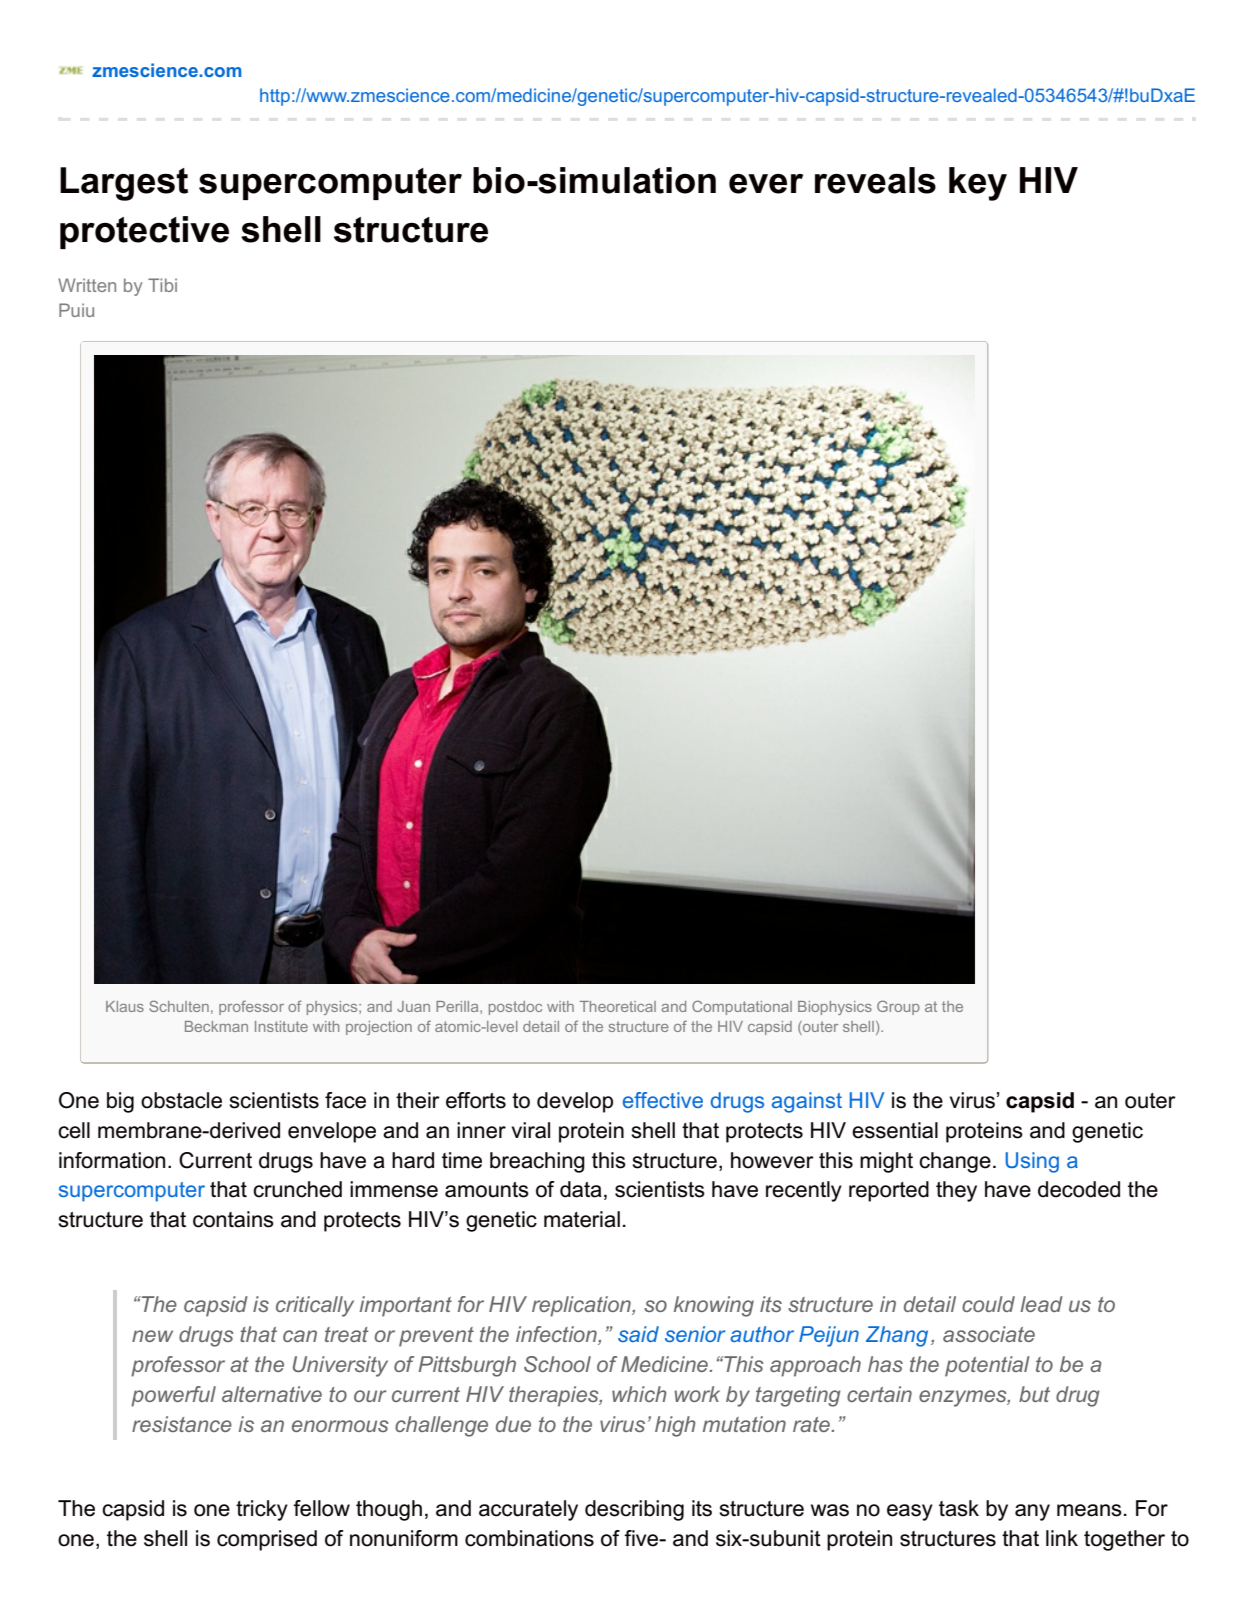 This screenshot has width=1255, height=1624. What do you see at coordinates (618, 1006) in the screenshot?
I see `Theoretical` at bounding box center [618, 1006].
